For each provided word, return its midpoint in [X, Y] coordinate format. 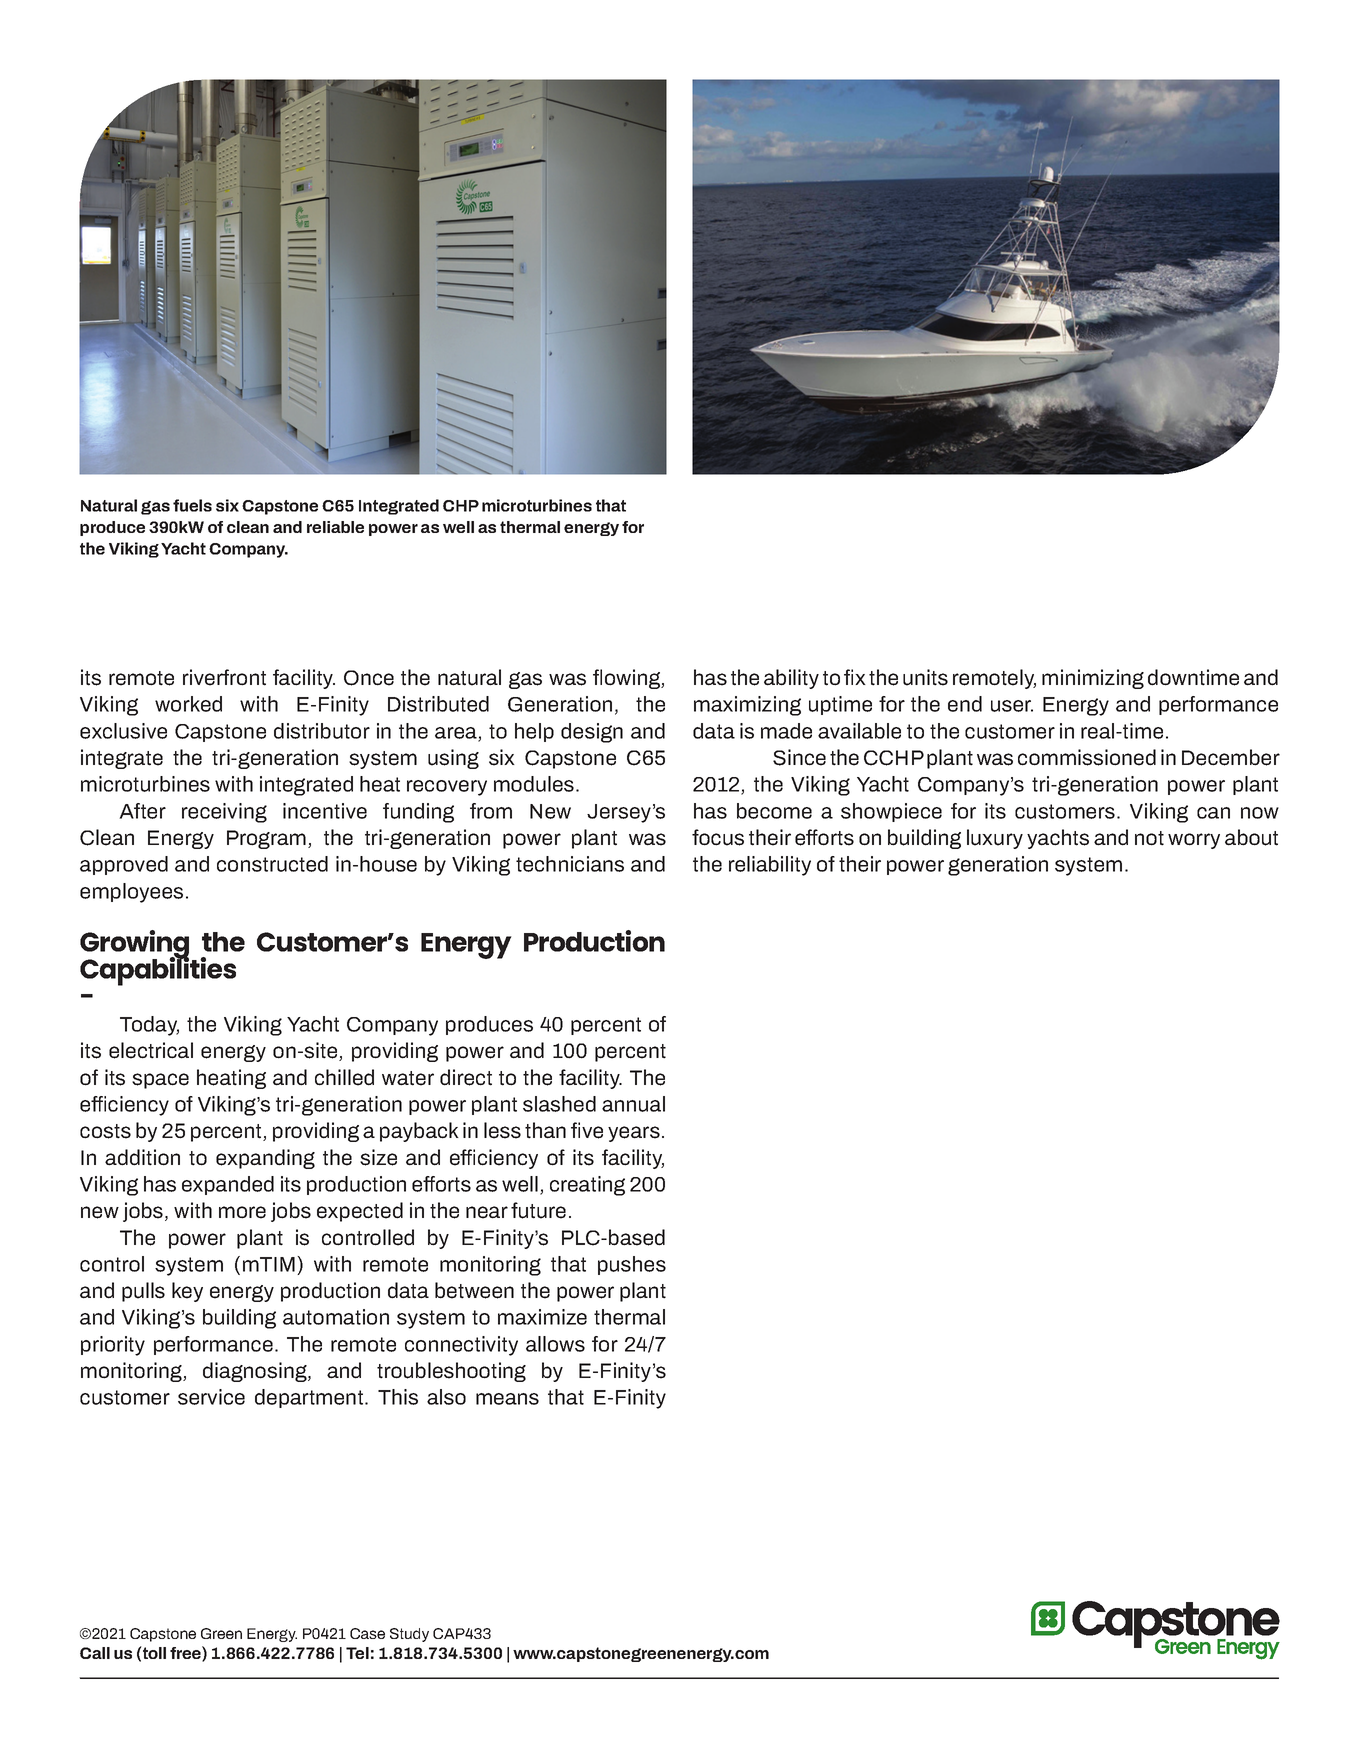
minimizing [1093, 679]
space [160, 1081]
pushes [632, 1265]
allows [555, 1344]
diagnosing [256, 1372]
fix [855, 677]
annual [633, 1104]
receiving [224, 813]
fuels [192, 505]
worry [1194, 841]
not [1149, 838]
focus [718, 837]
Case [367, 1633]
